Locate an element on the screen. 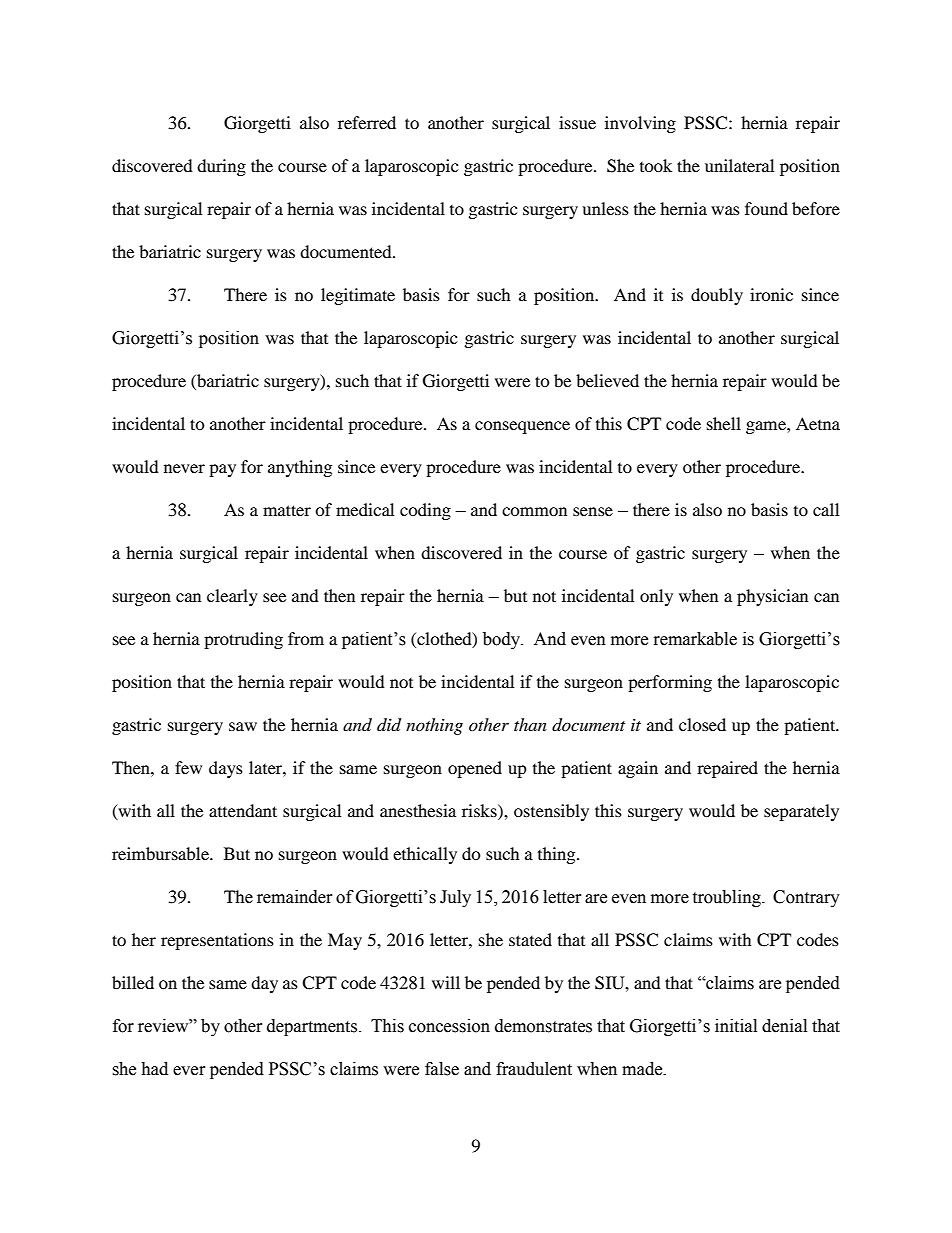 The image size is (952, 1233). had is located at coordinates (154, 1069).
